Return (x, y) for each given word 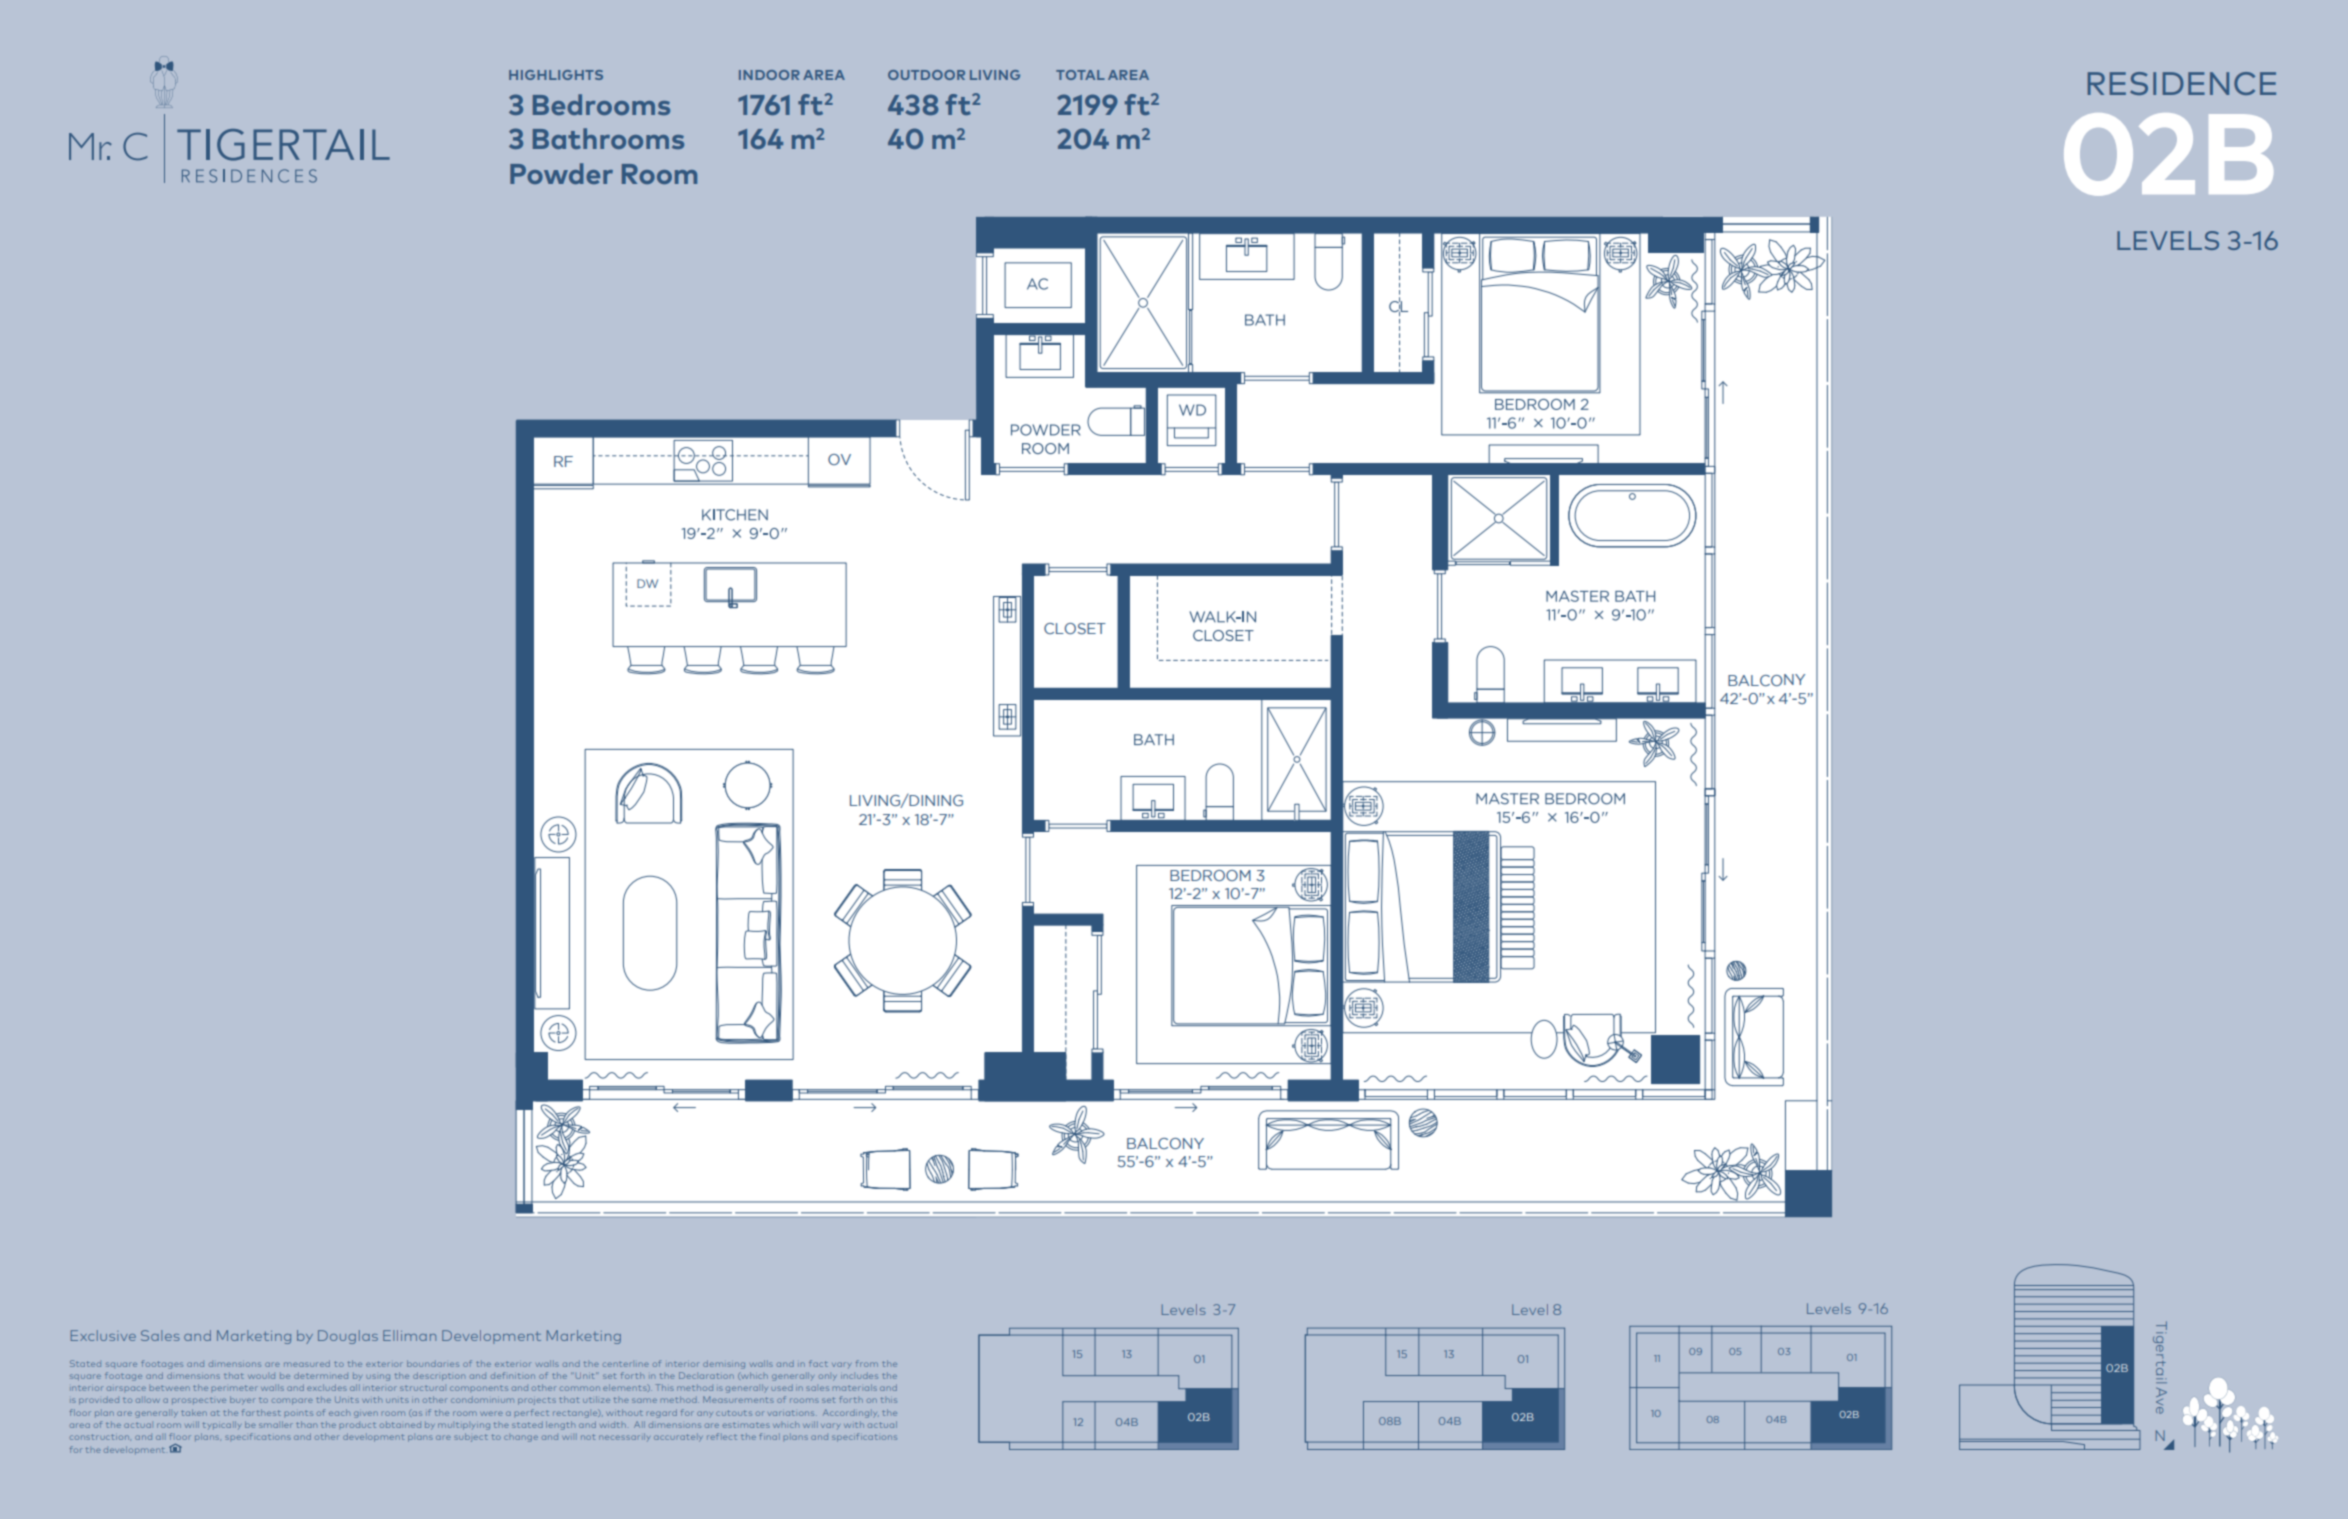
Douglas (348, 1337)
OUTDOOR (926, 75)
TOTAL (1080, 75)
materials (855, 1387)
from (867, 1363)
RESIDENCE (2182, 83)
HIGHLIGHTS (556, 75)
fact (818, 1363)
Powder (561, 173)
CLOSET (1075, 628)
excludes (327, 1387)
